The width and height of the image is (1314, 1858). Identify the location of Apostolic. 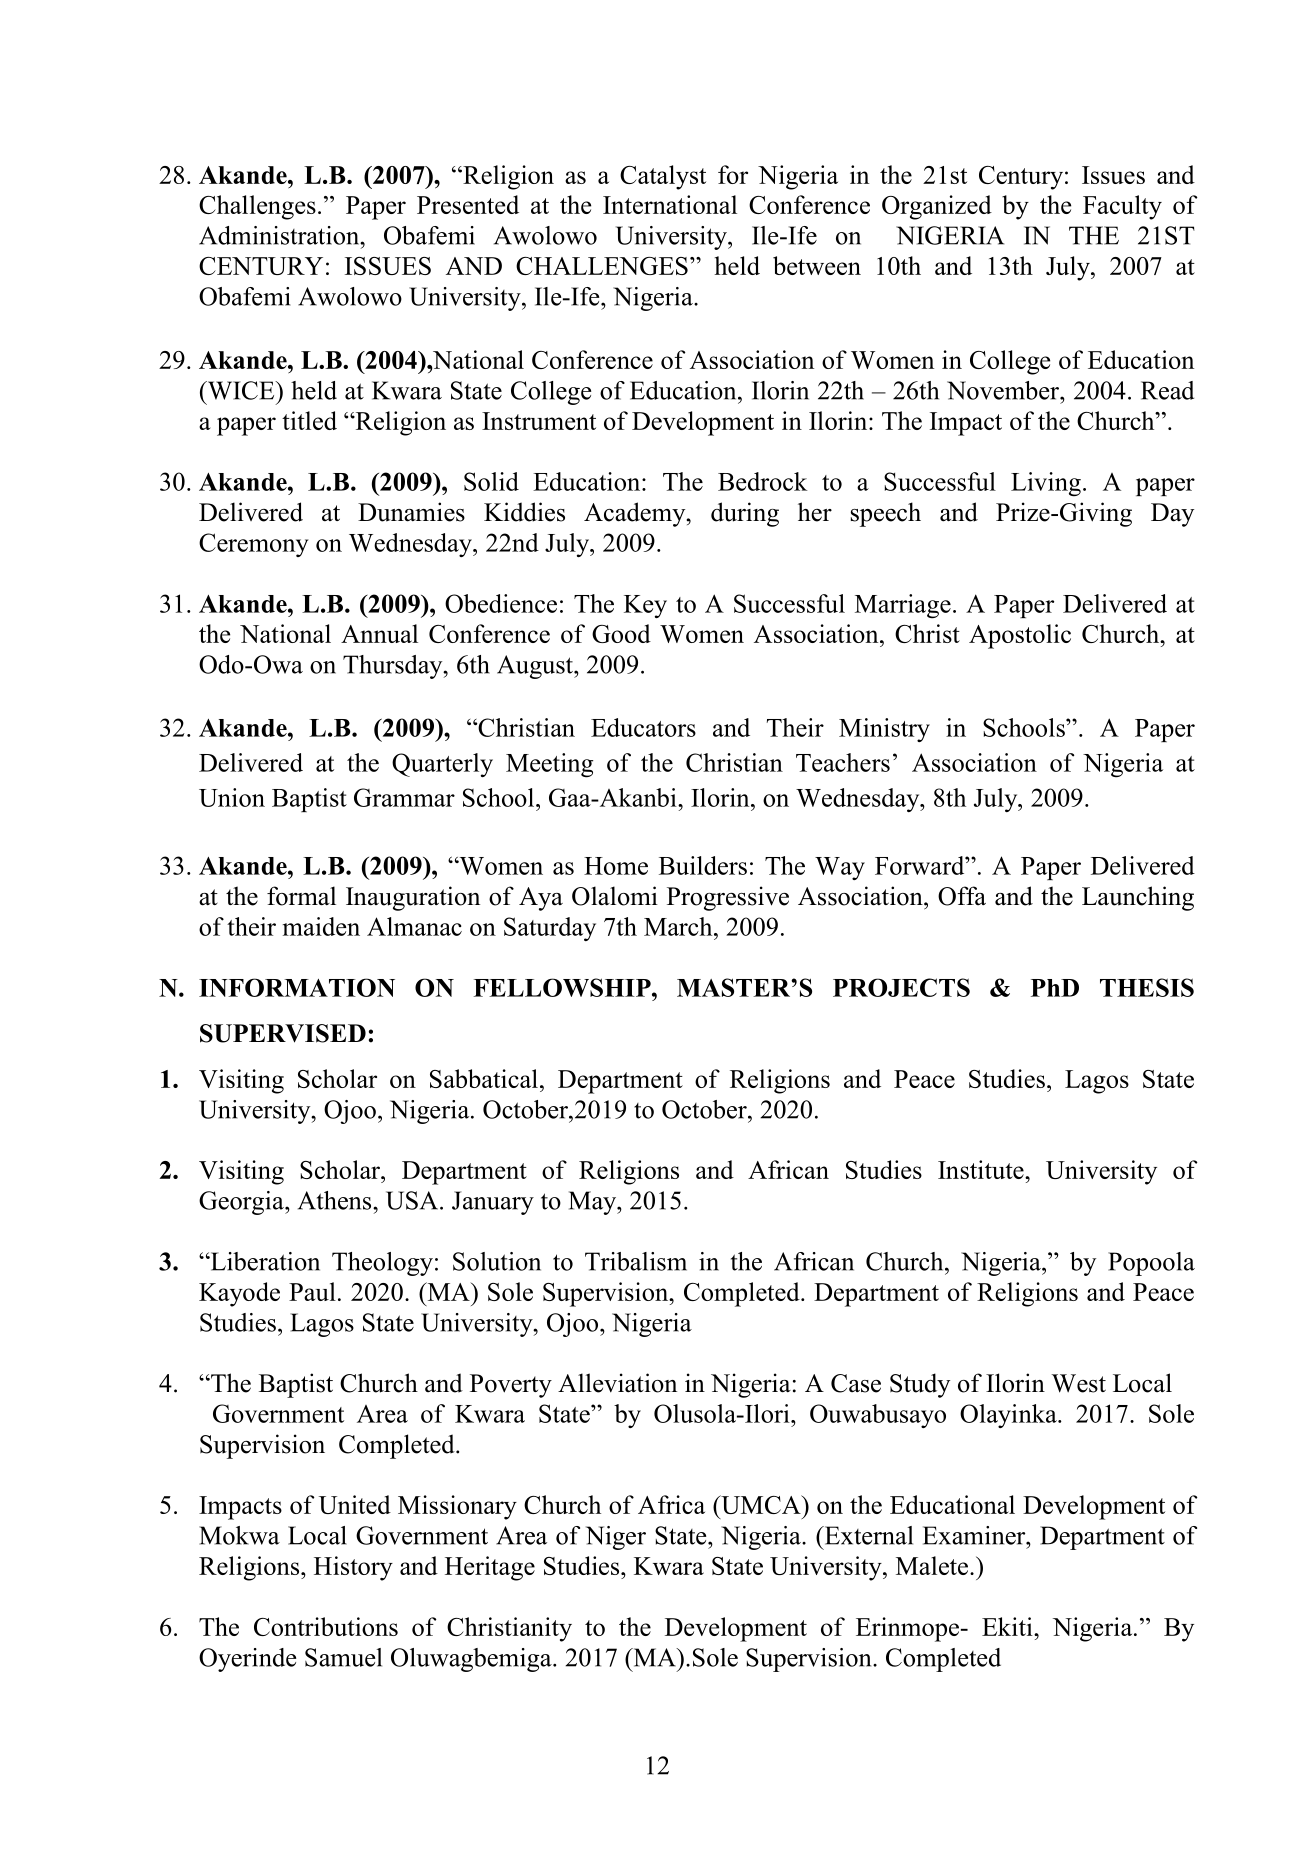
(1020, 636).
